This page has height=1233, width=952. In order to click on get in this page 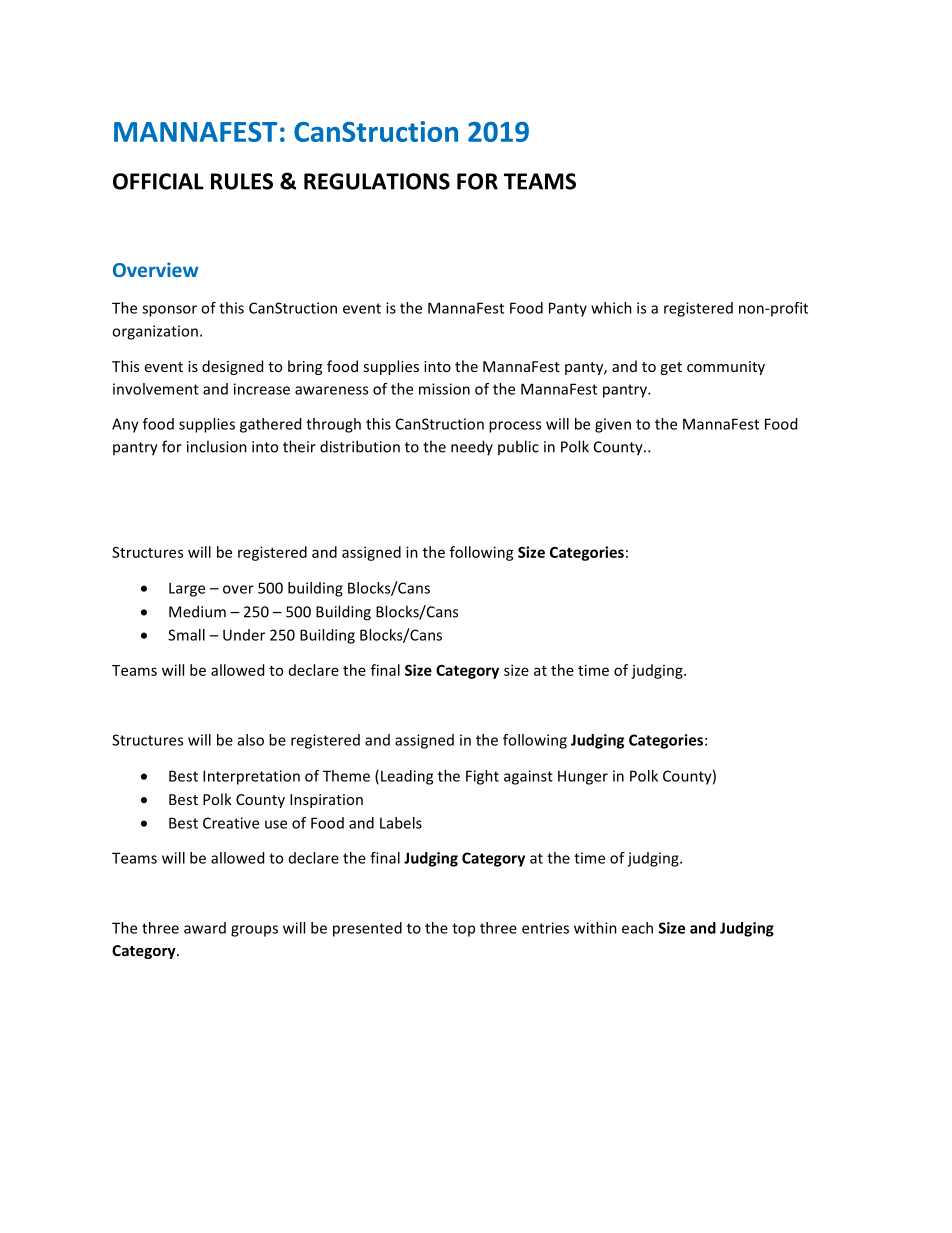, I will do `click(671, 368)`.
